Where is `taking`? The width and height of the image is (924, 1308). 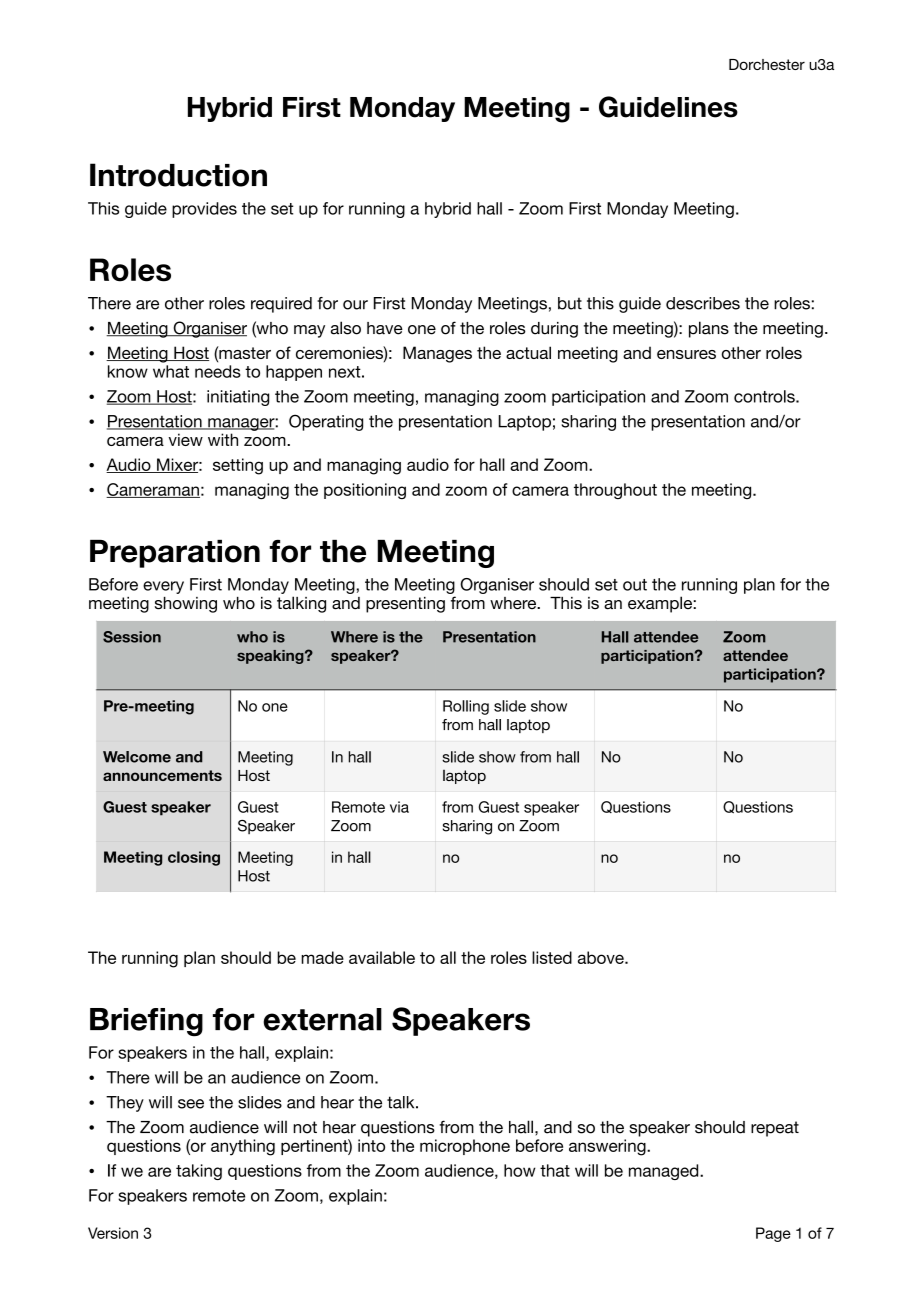 taking is located at coordinates (199, 1172).
